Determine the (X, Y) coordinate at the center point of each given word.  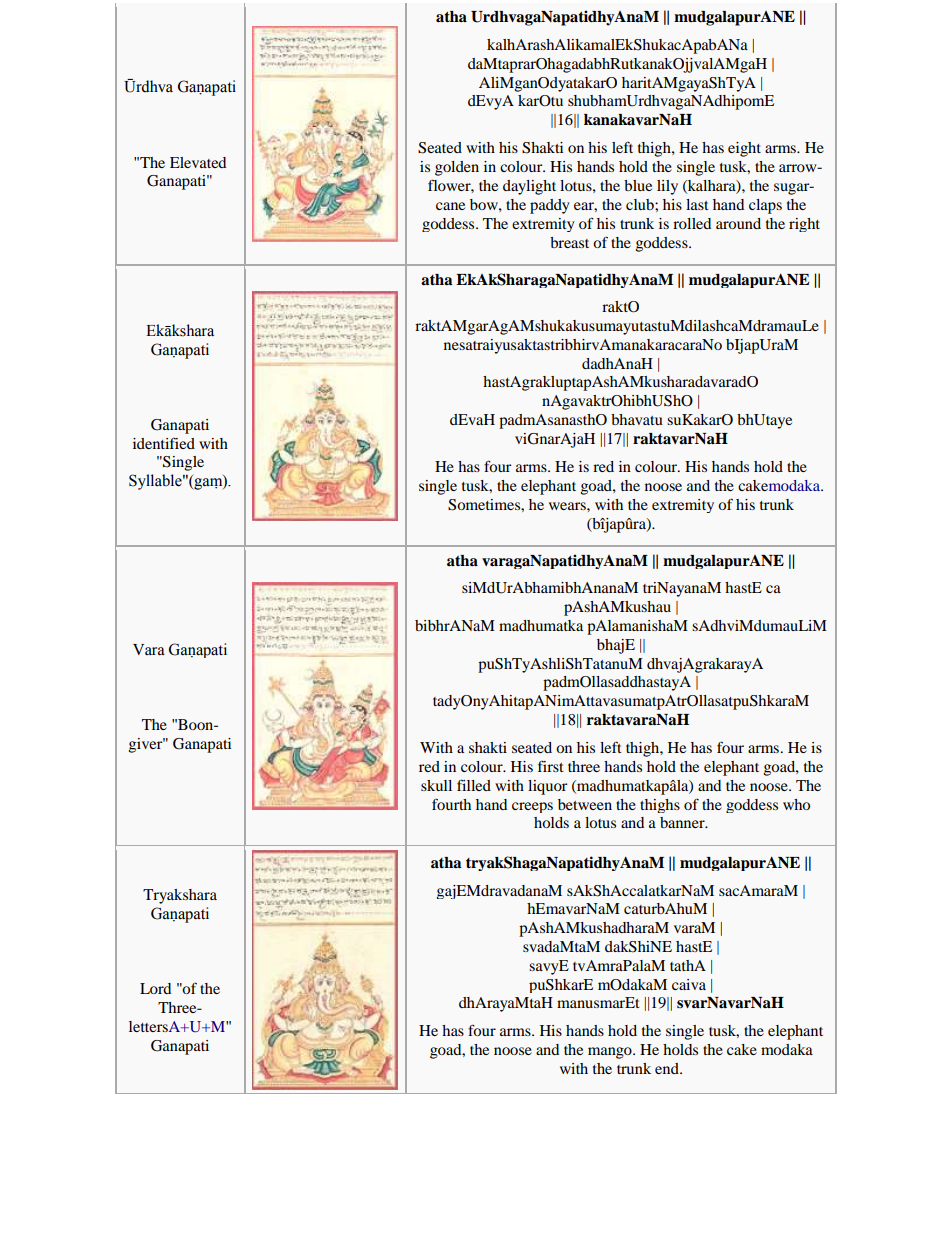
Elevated (198, 162)
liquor (547, 787)
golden (457, 168)
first (551, 766)
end (668, 1068)
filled (474, 785)
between (585, 804)
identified (164, 443)
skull (436, 785)
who (796, 804)
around (738, 223)
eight (744, 149)
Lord (155, 988)
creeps (532, 807)
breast (569, 242)
